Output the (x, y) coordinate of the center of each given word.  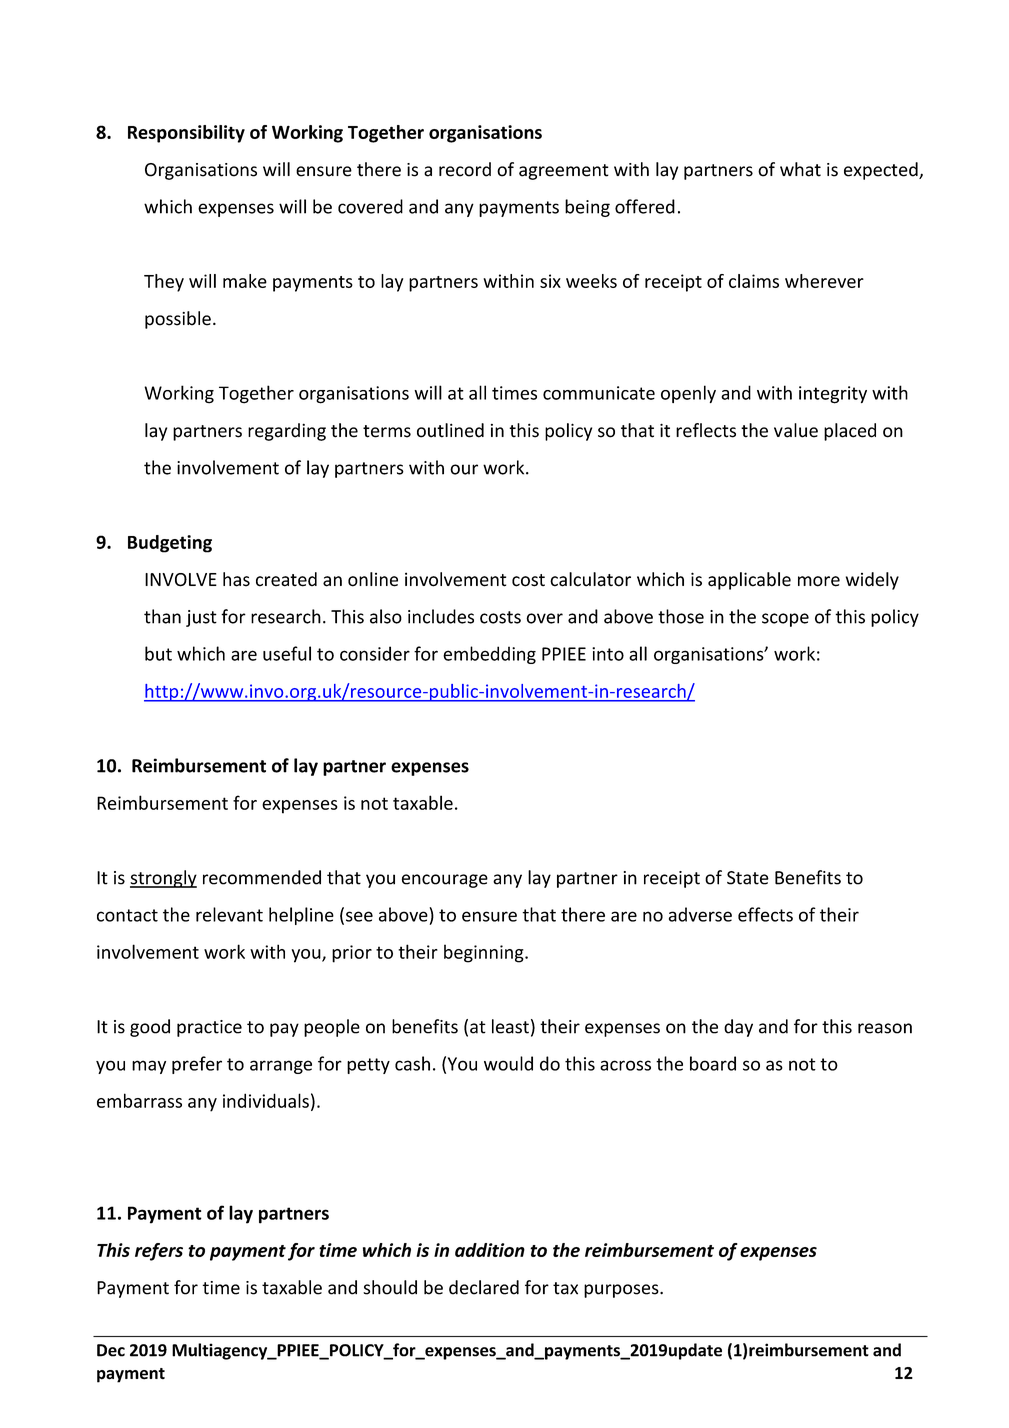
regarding (287, 432)
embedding (489, 655)
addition (490, 1250)
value (796, 430)
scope (785, 620)
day (738, 1028)
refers (159, 1252)
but (158, 653)
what (800, 169)
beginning (485, 953)
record (465, 169)
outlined (450, 430)
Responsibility (186, 134)
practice (209, 1028)
